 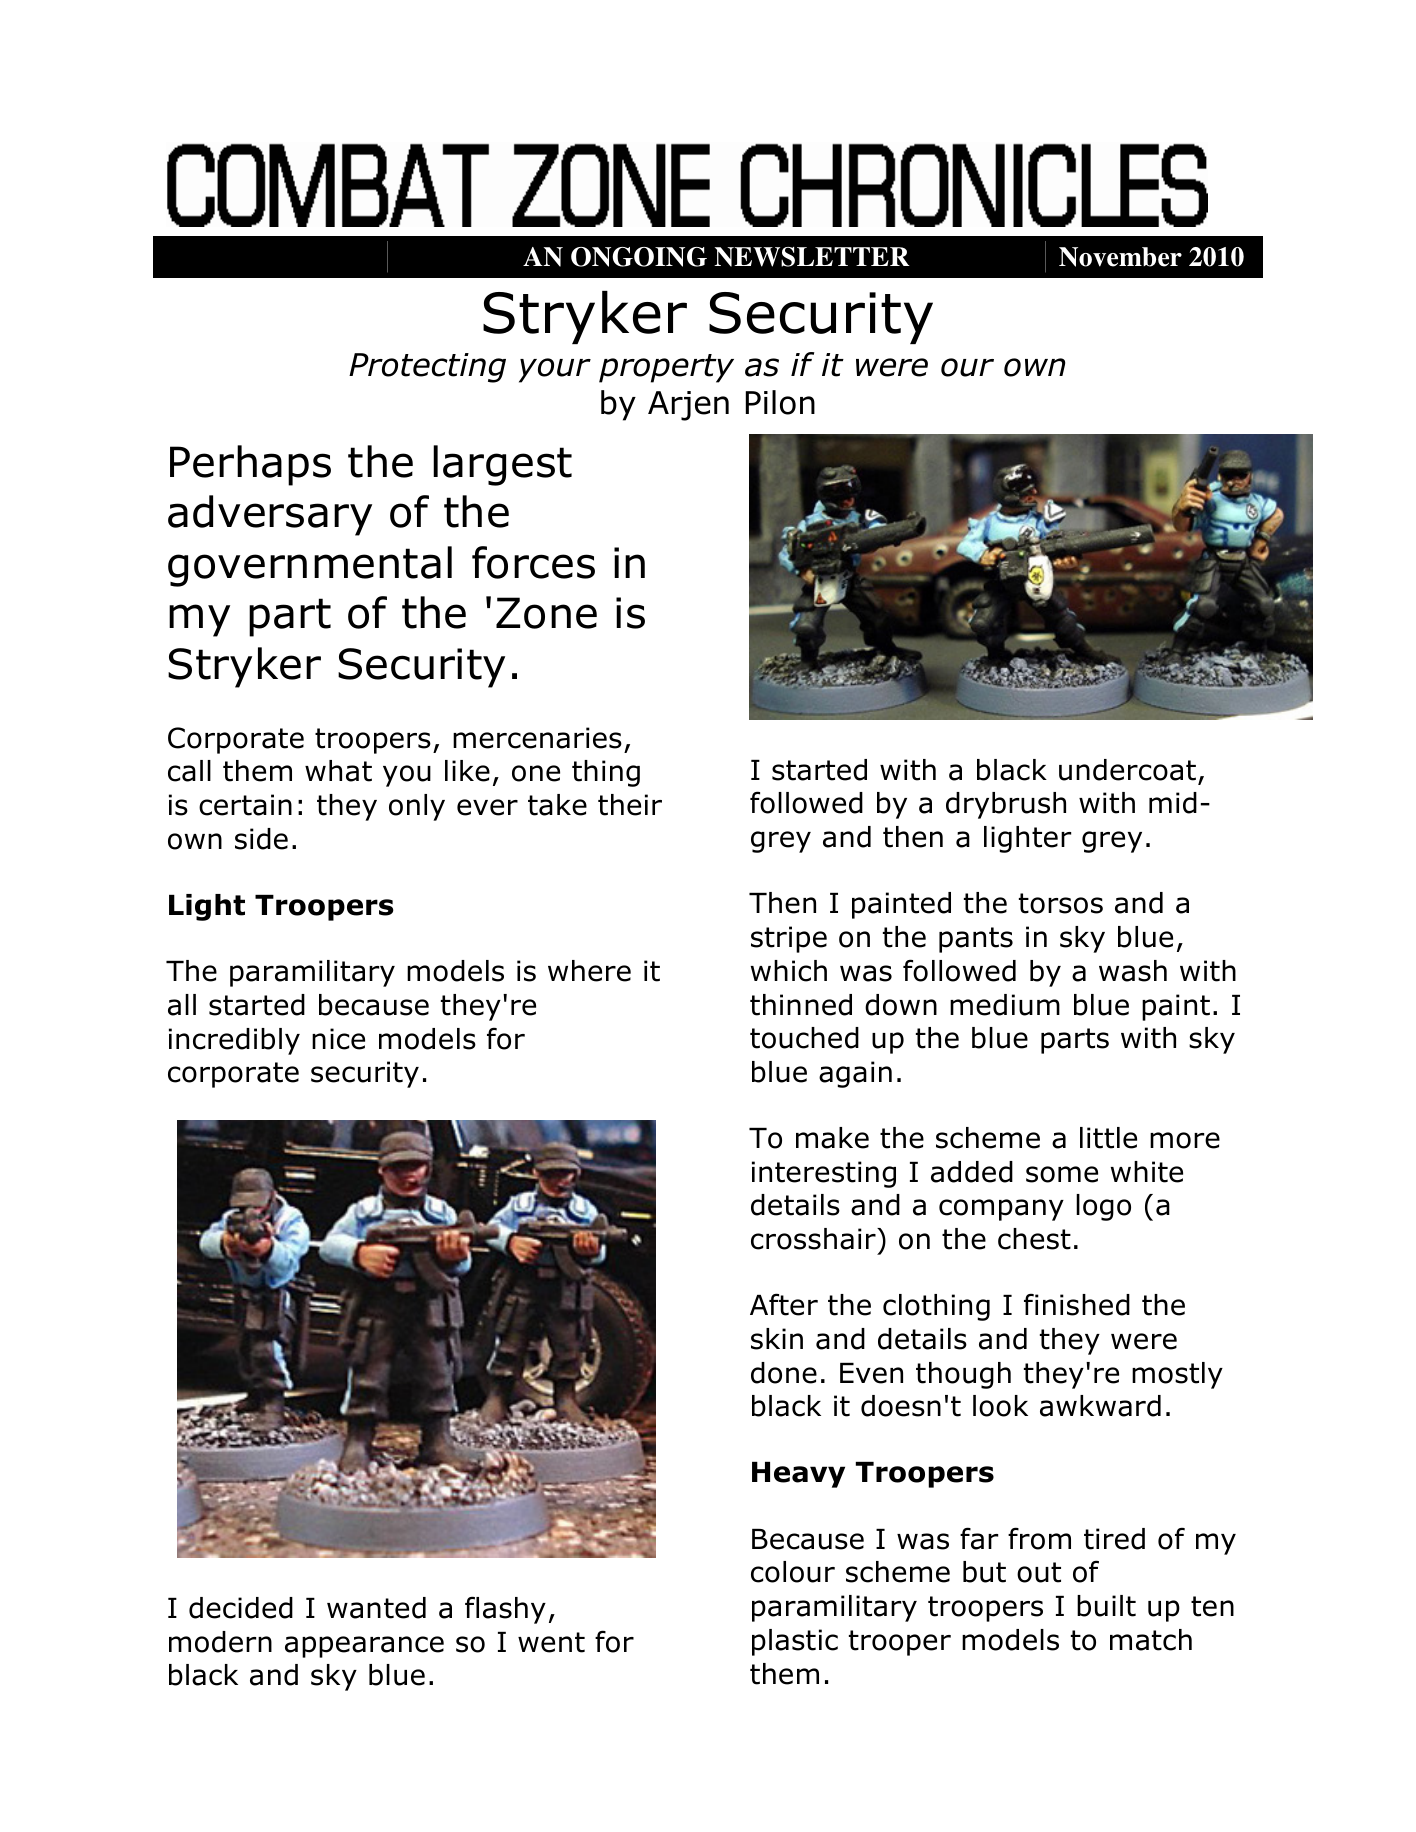 What do you see at coordinates (427, 368) in the screenshot?
I see `Protecting` at bounding box center [427, 368].
